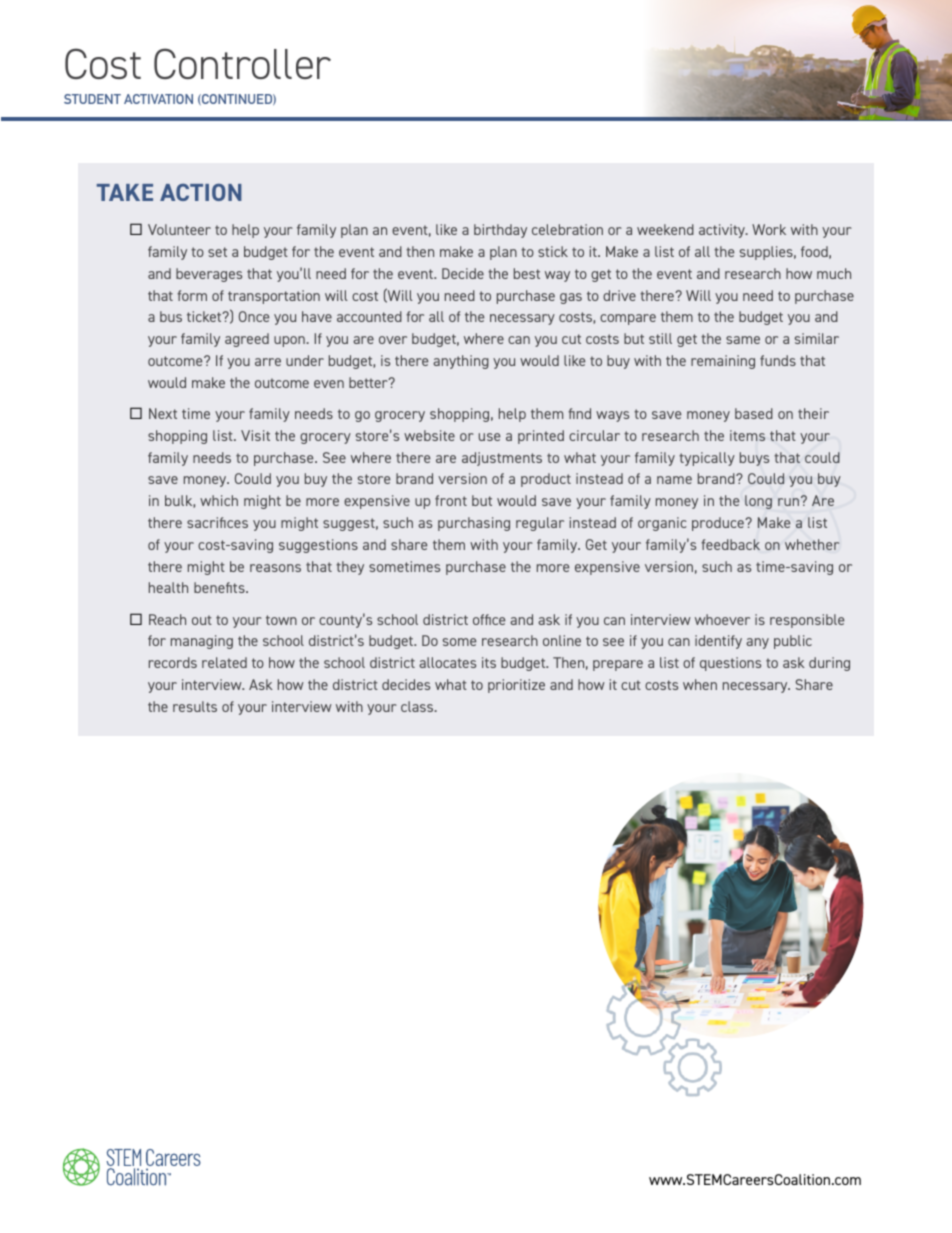 Image resolution: width=952 pixels, height=1233 pixels. I want to click on Next, so click(163, 413).
